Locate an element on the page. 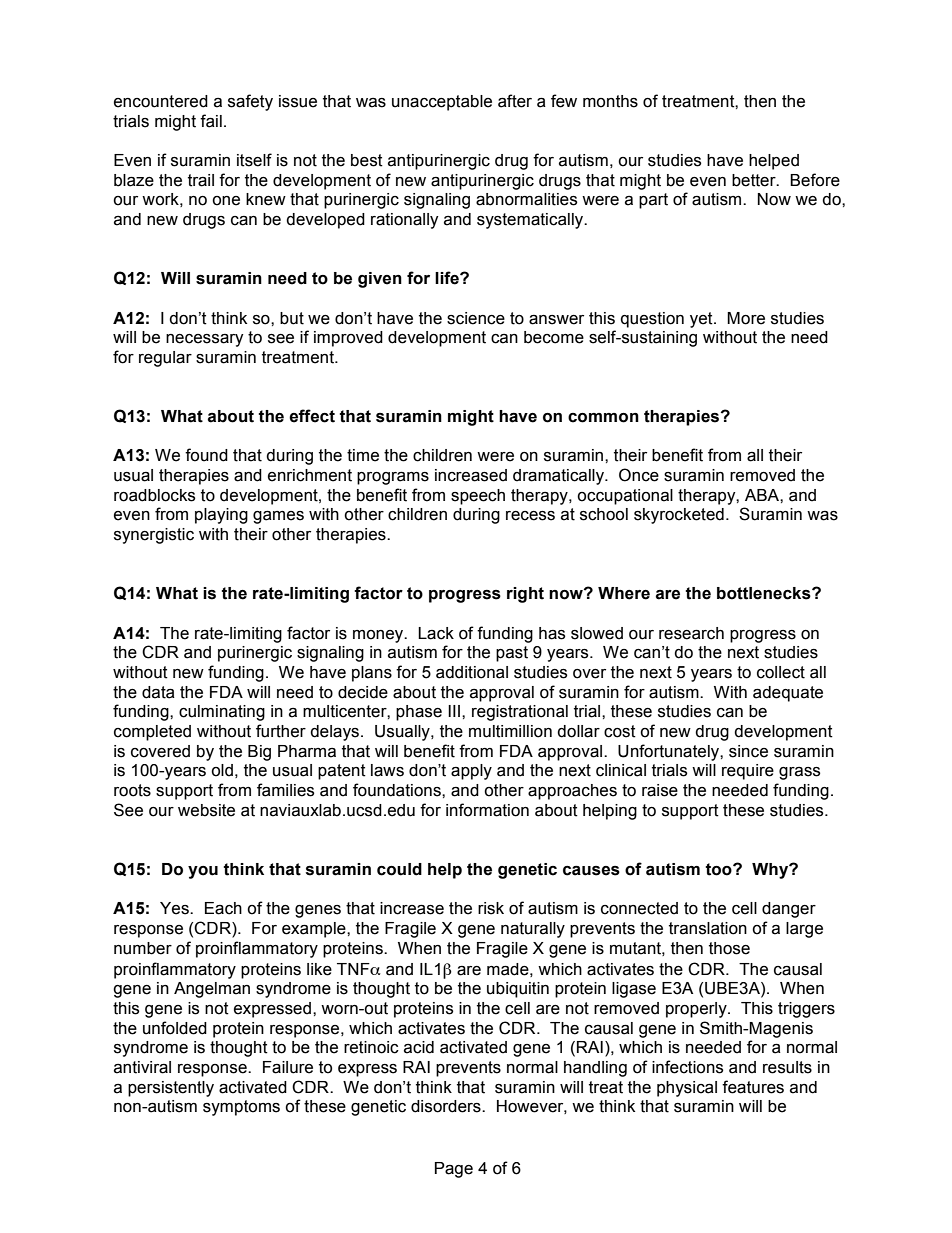  Lack is located at coordinates (436, 633).
